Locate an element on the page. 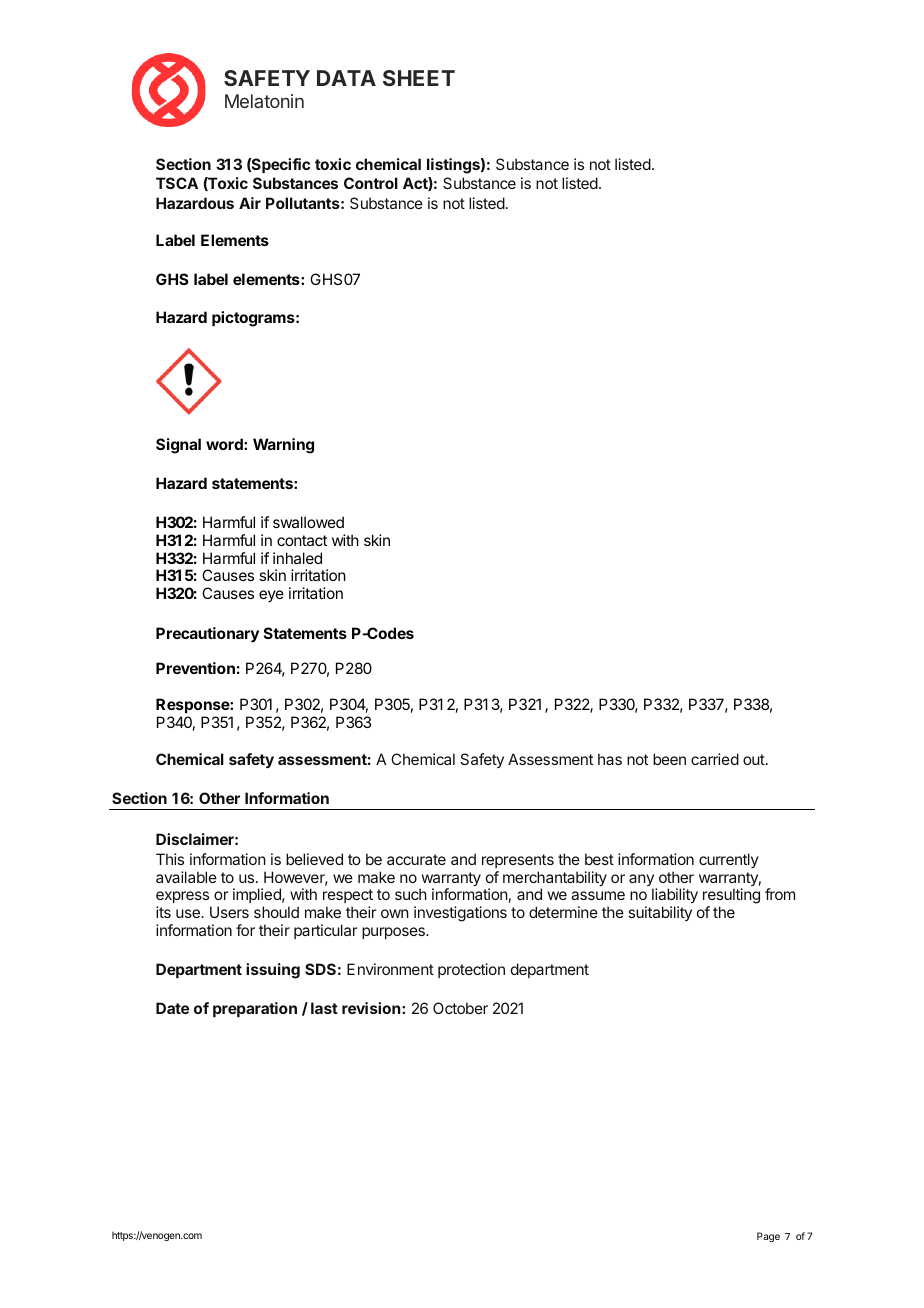 The height and width of the page is (1308, 924). available is located at coordinates (186, 877).
